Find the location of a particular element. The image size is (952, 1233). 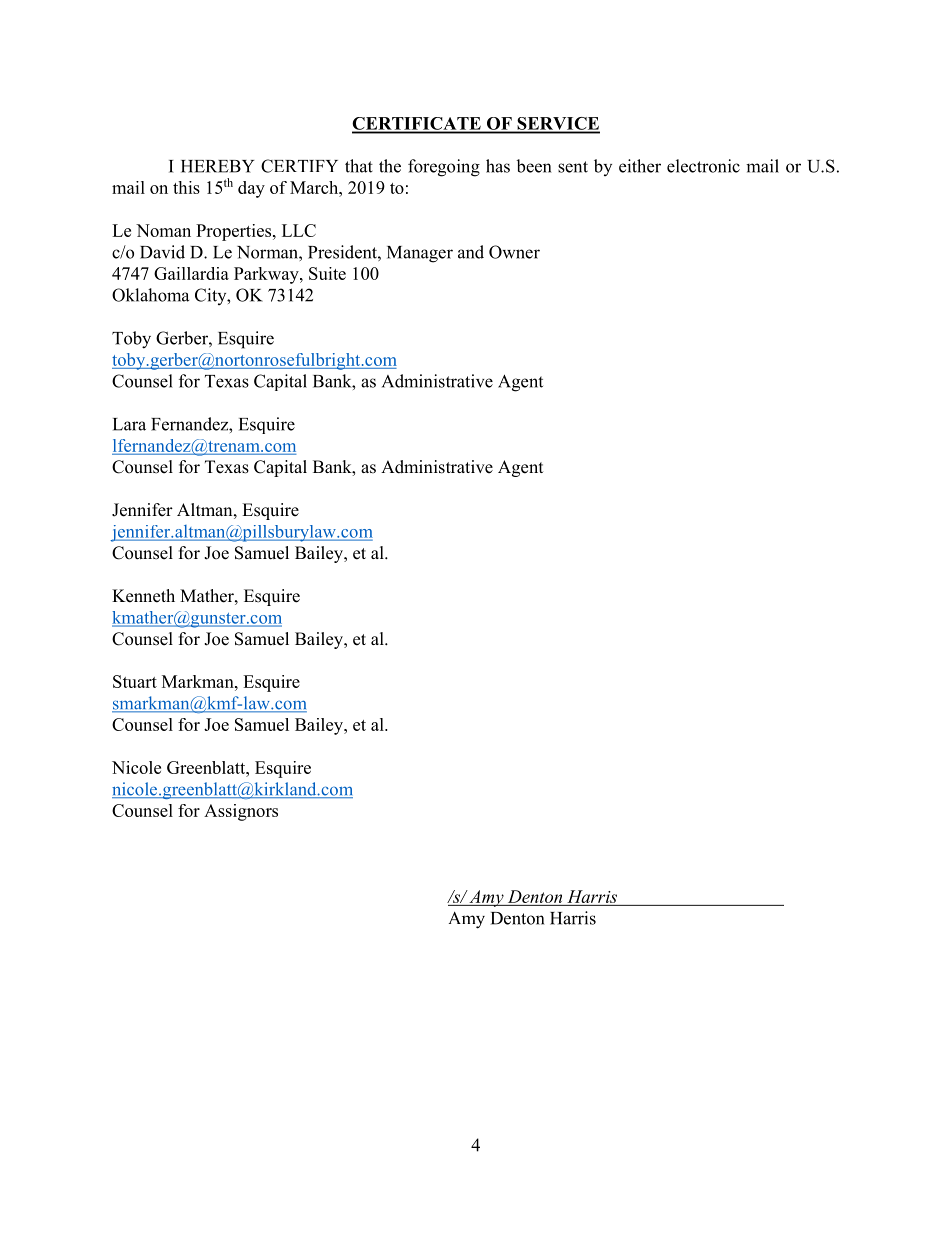

Oklahoma is located at coordinates (150, 295).
